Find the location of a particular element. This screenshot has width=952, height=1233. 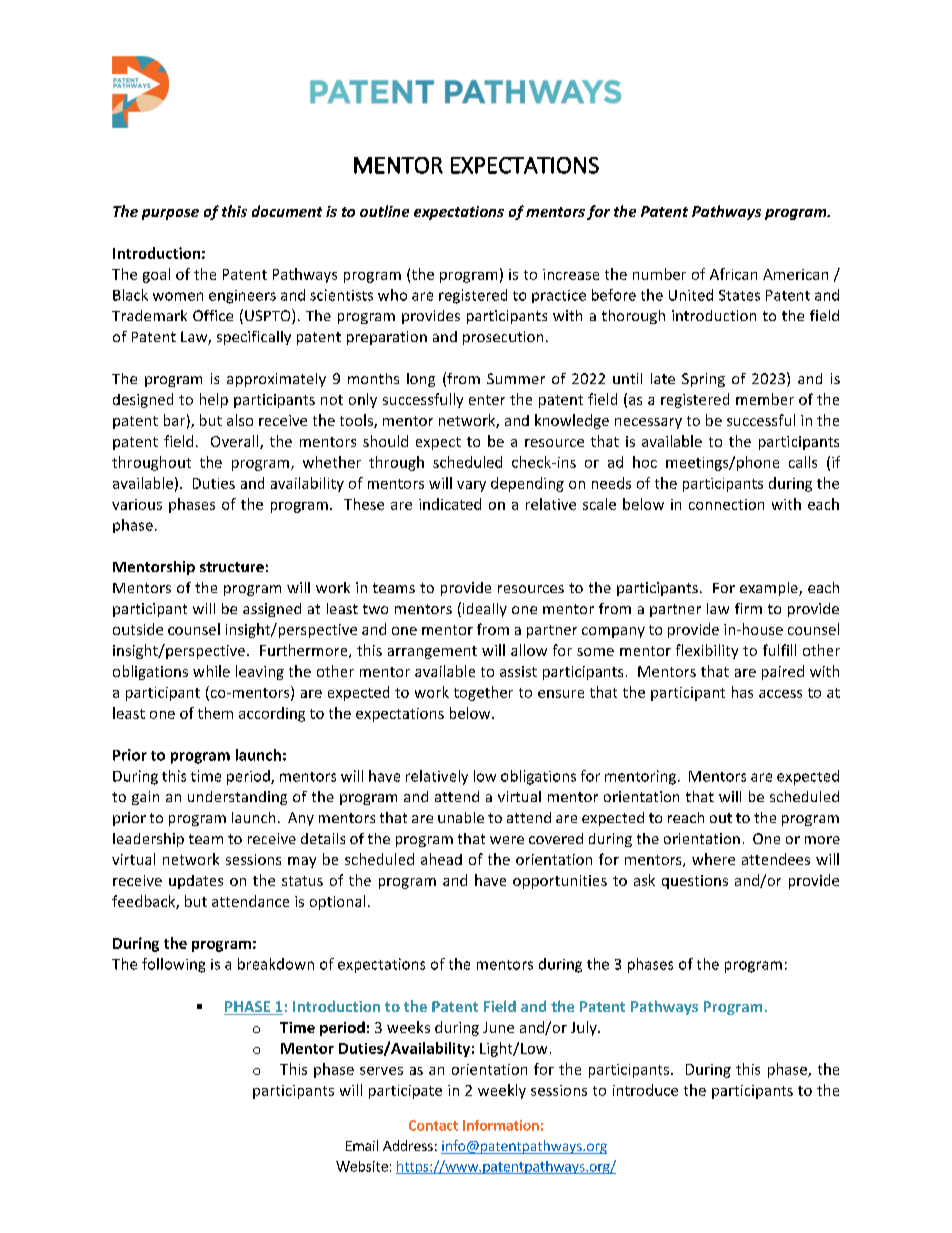

while is located at coordinates (211, 671).
